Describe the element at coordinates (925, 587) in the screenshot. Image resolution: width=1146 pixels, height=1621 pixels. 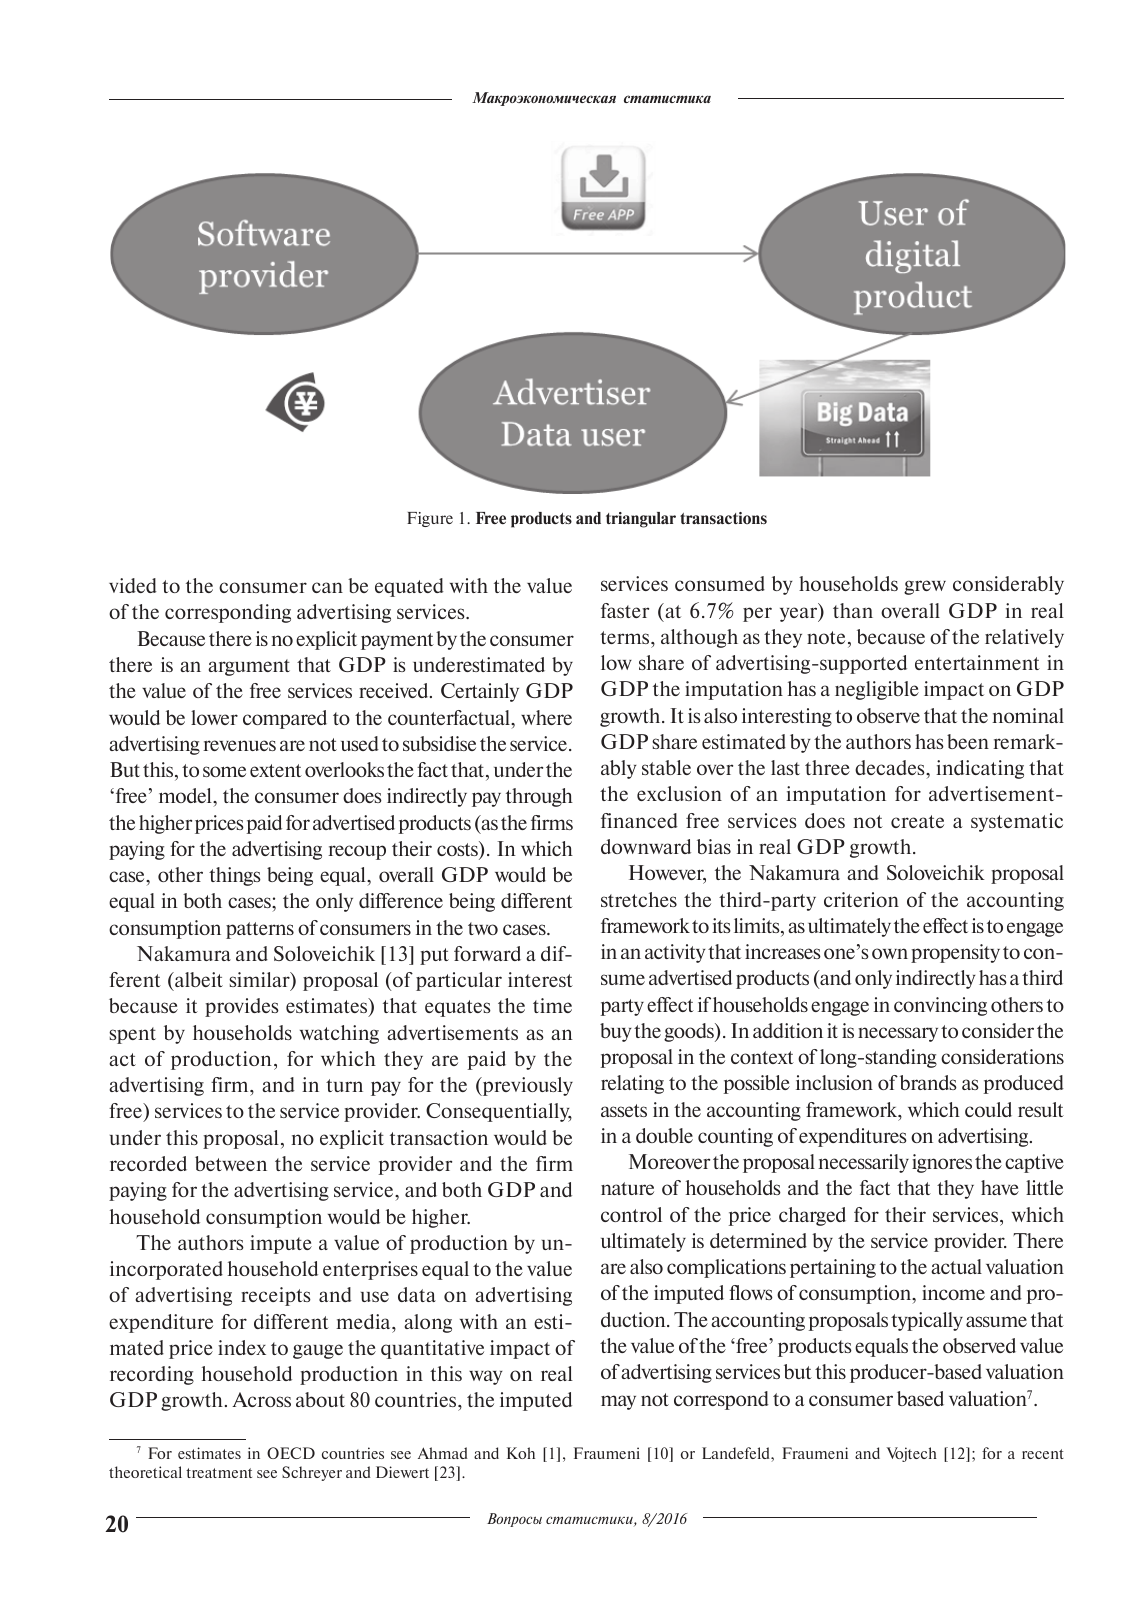
I see `grew` at that location.
